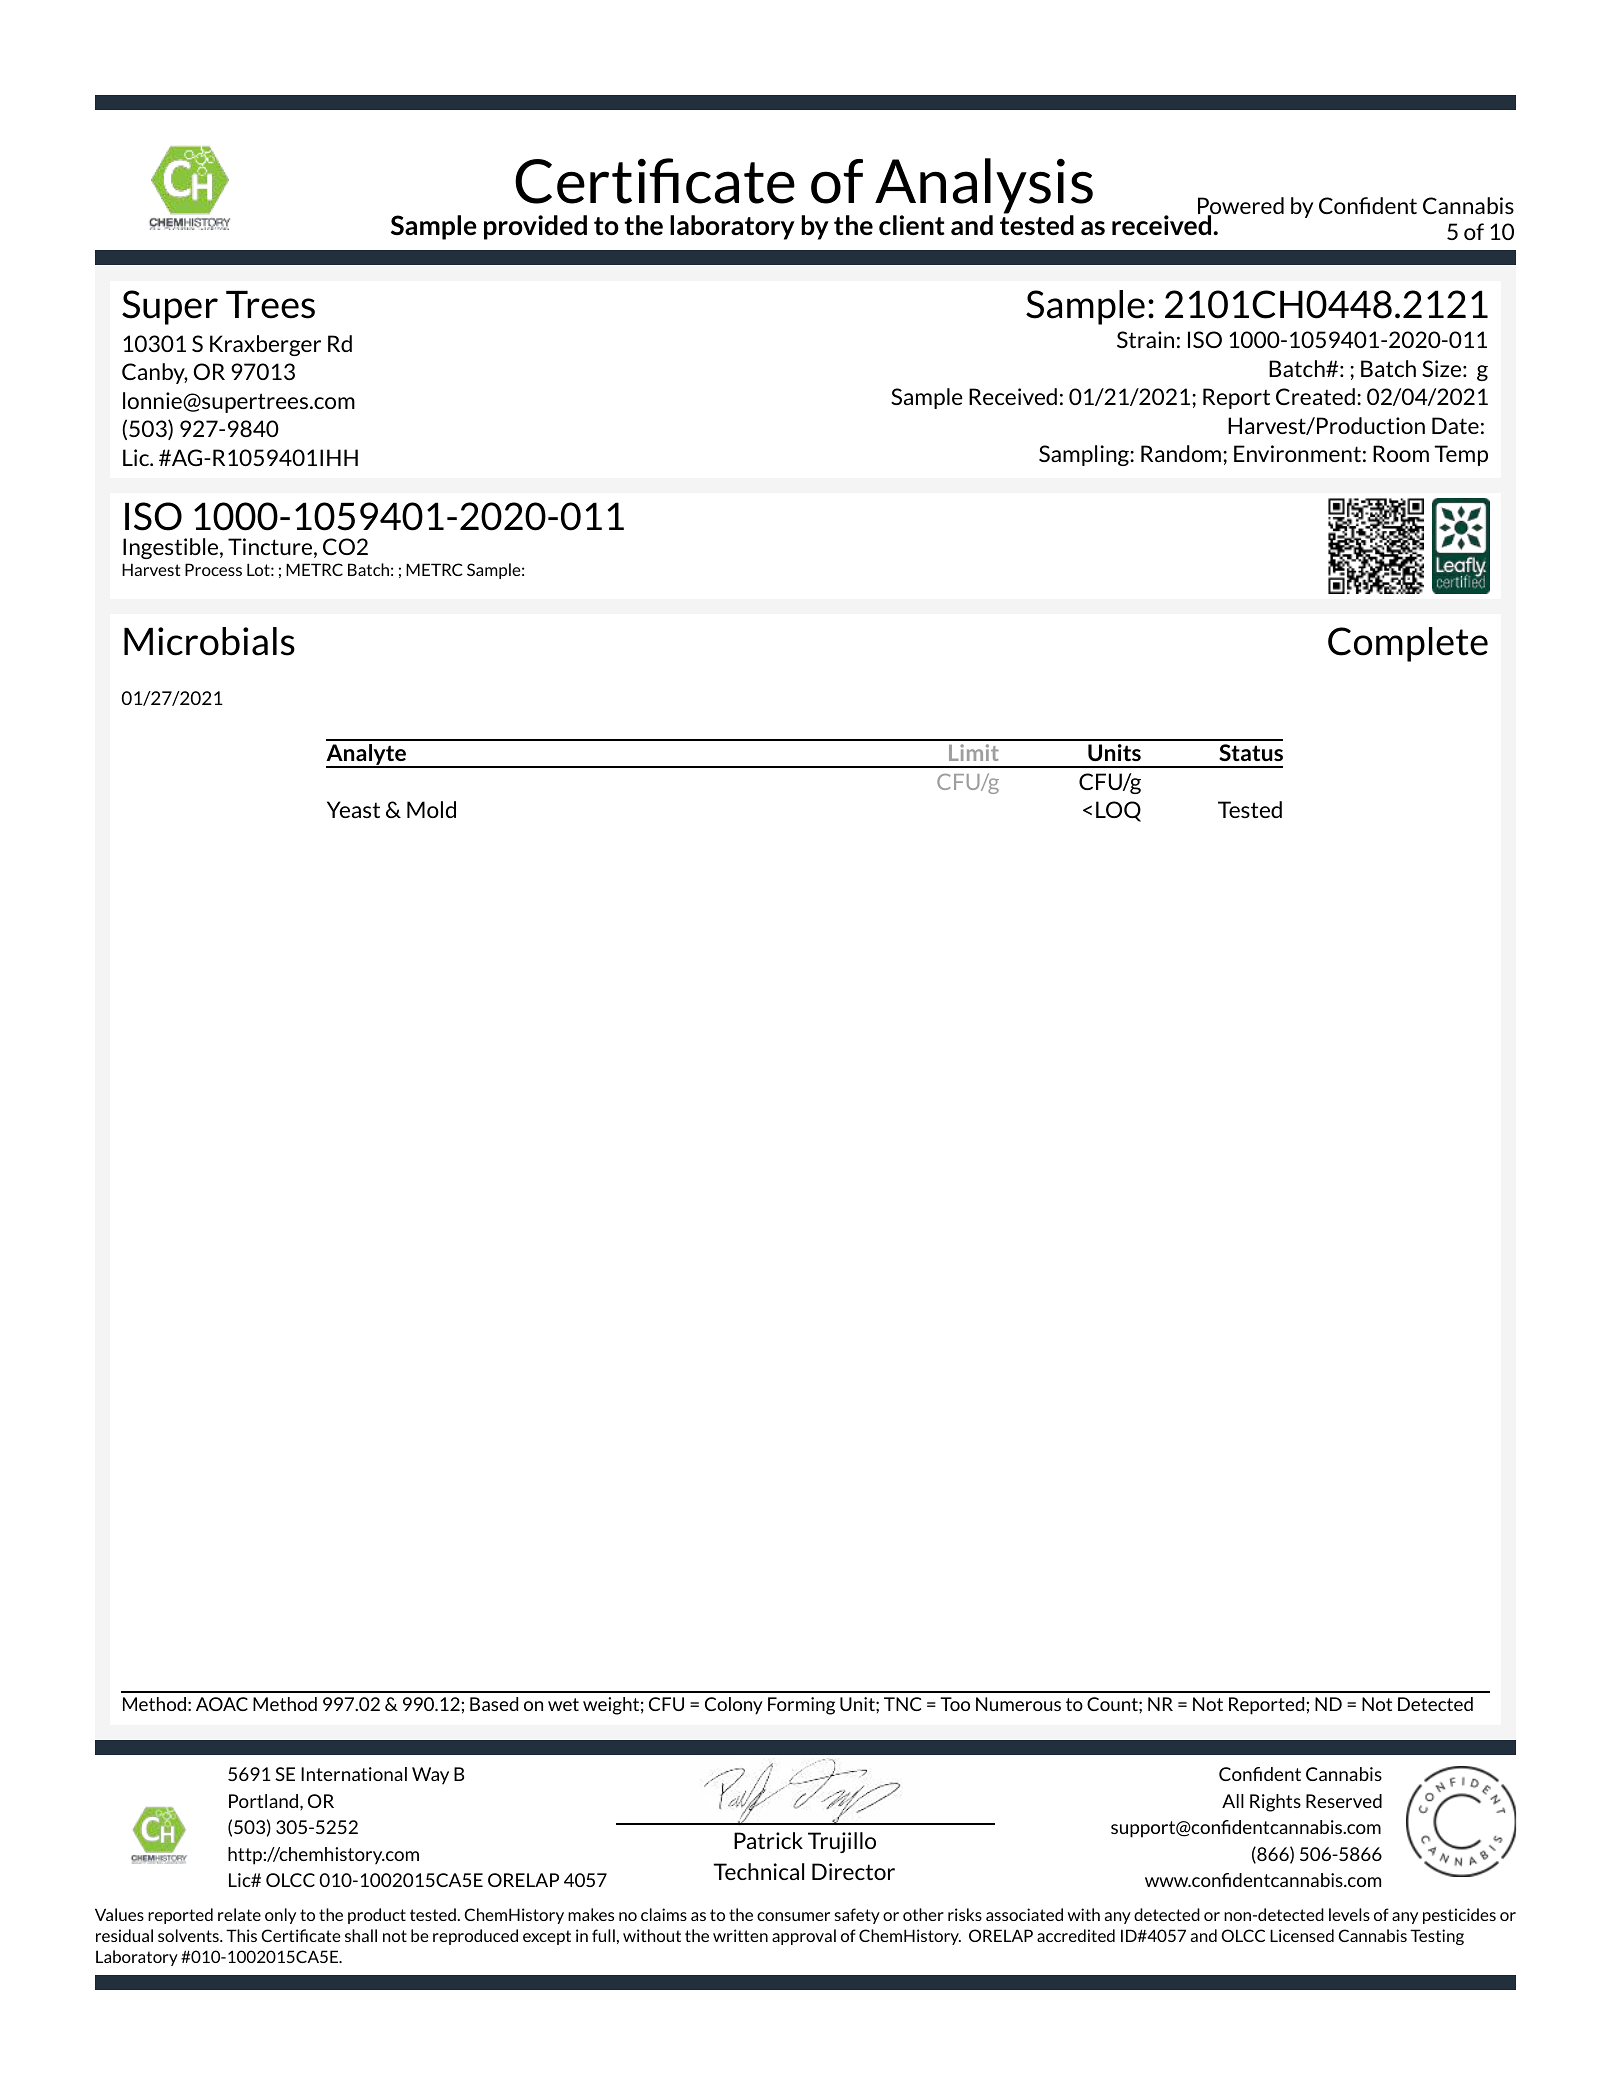 The height and width of the page is (2085, 1611). Describe the element at coordinates (280, 1916) in the page. I see `only` at that location.
